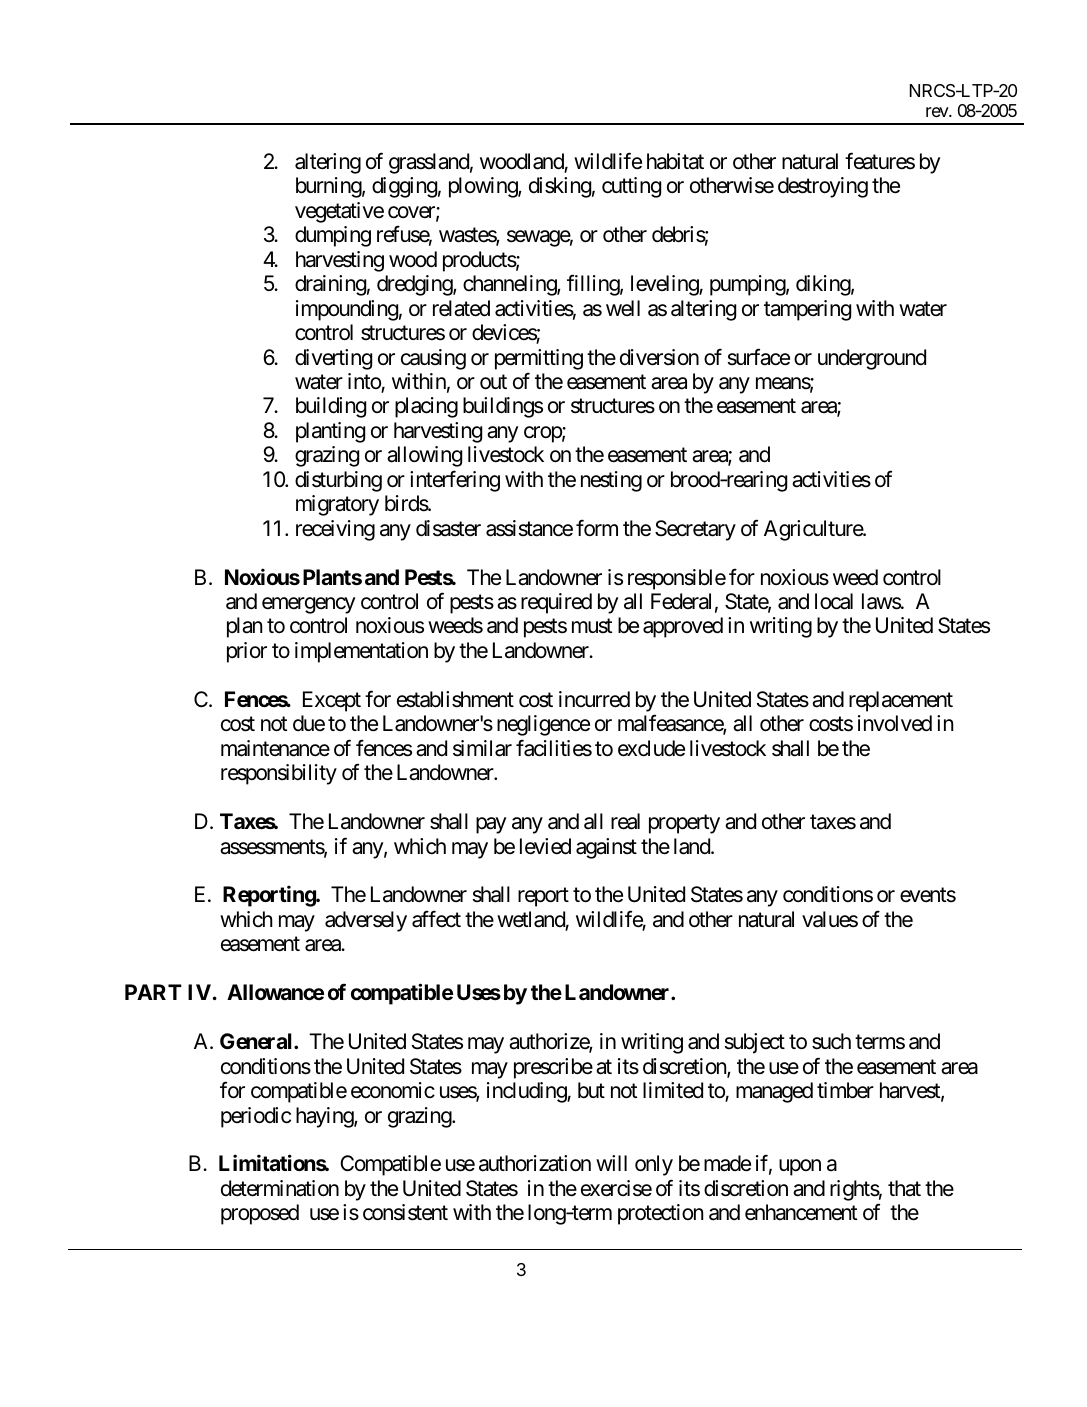 Image resolution: width=1087 pixels, height=1407 pixels. Describe the element at coordinates (592, 626) in the document. I see `must` at that location.
